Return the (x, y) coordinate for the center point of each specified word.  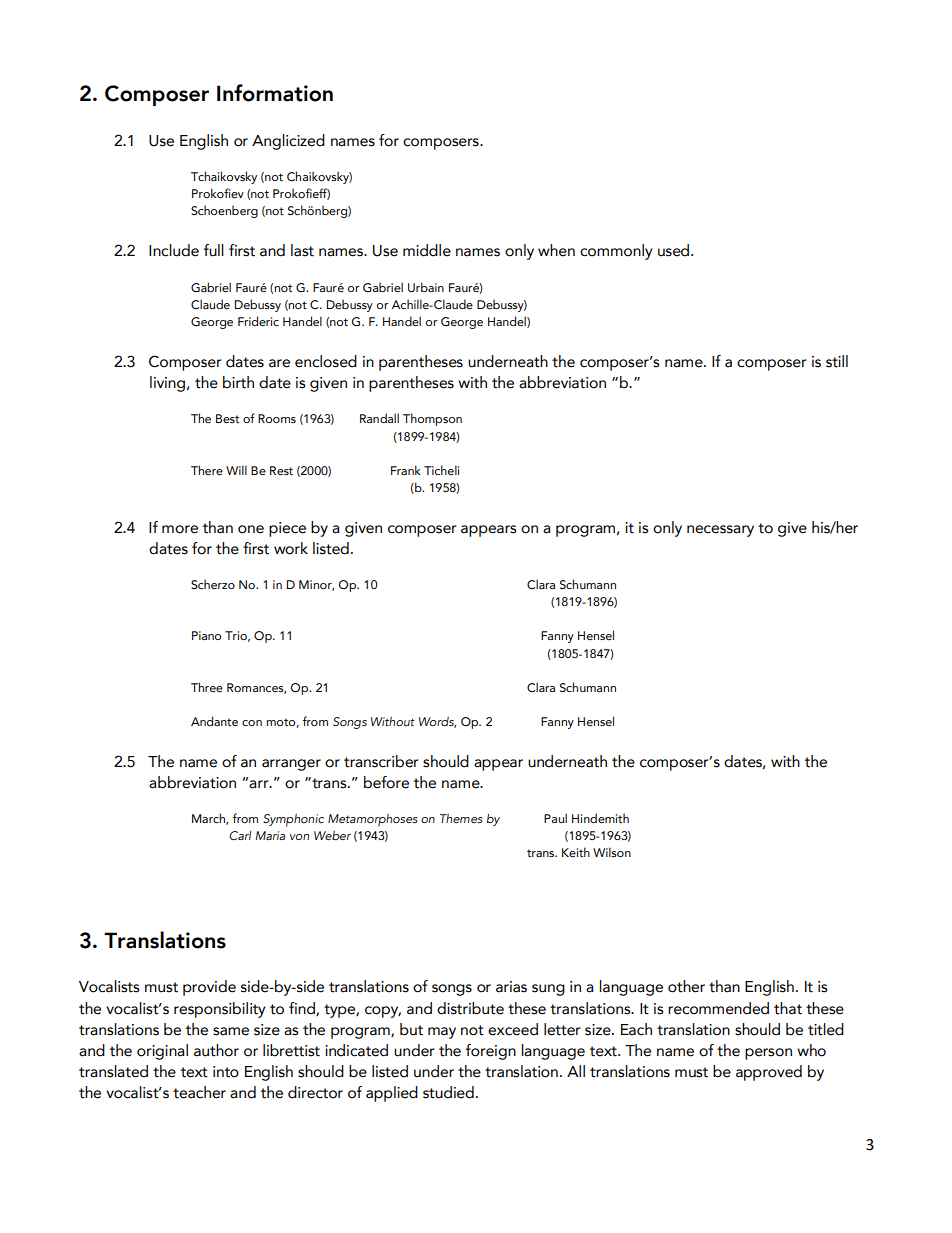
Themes (461, 818)
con (252, 723)
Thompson (432, 419)
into (226, 1072)
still (837, 361)
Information (275, 93)
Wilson (612, 852)
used (675, 250)
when (556, 250)
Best (227, 418)
